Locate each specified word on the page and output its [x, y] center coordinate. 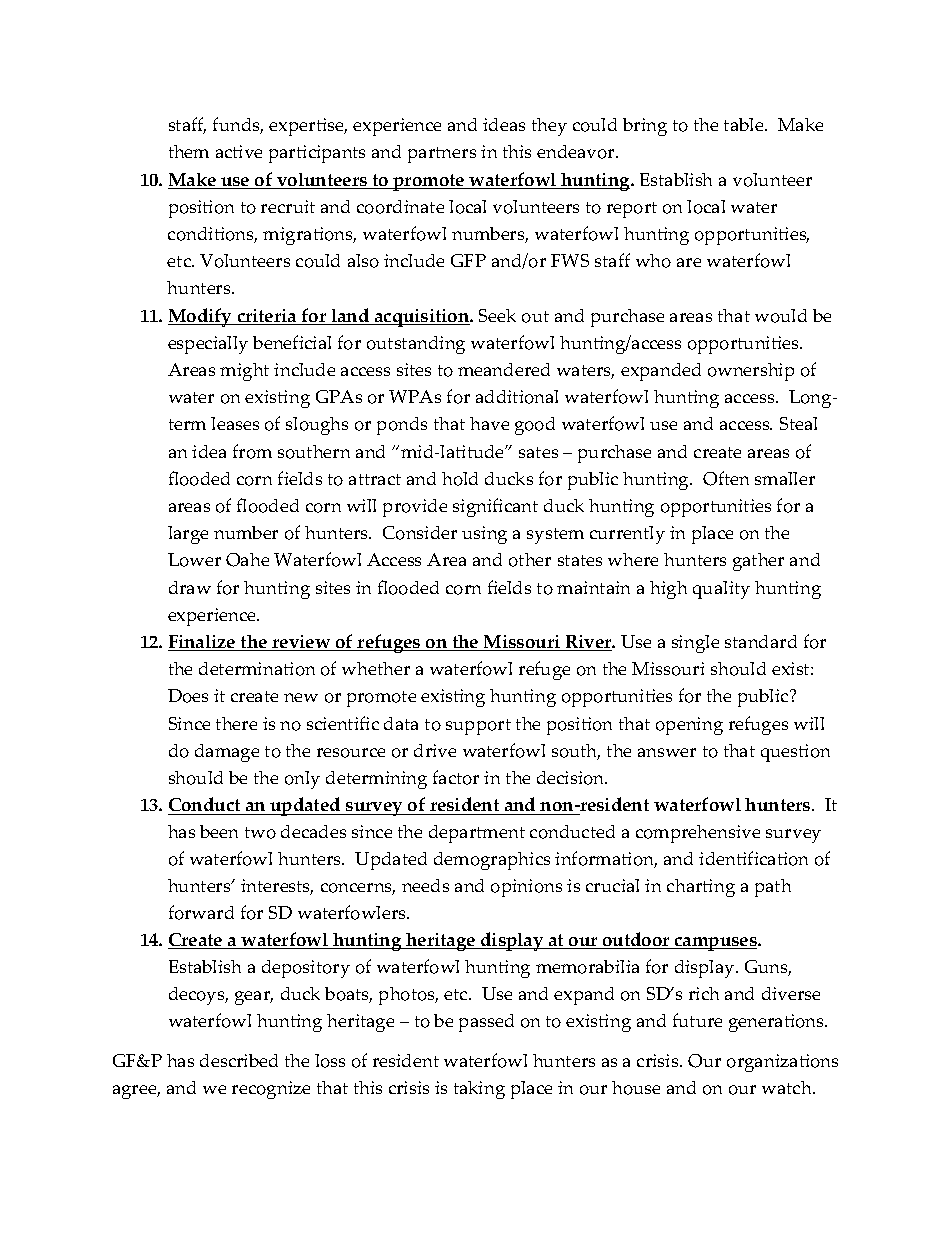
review [302, 643]
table [745, 124]
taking [479, 1090]
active [239, 151]
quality [721, 590]
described [239, 1060]
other [530, 560]
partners [442, 155]
